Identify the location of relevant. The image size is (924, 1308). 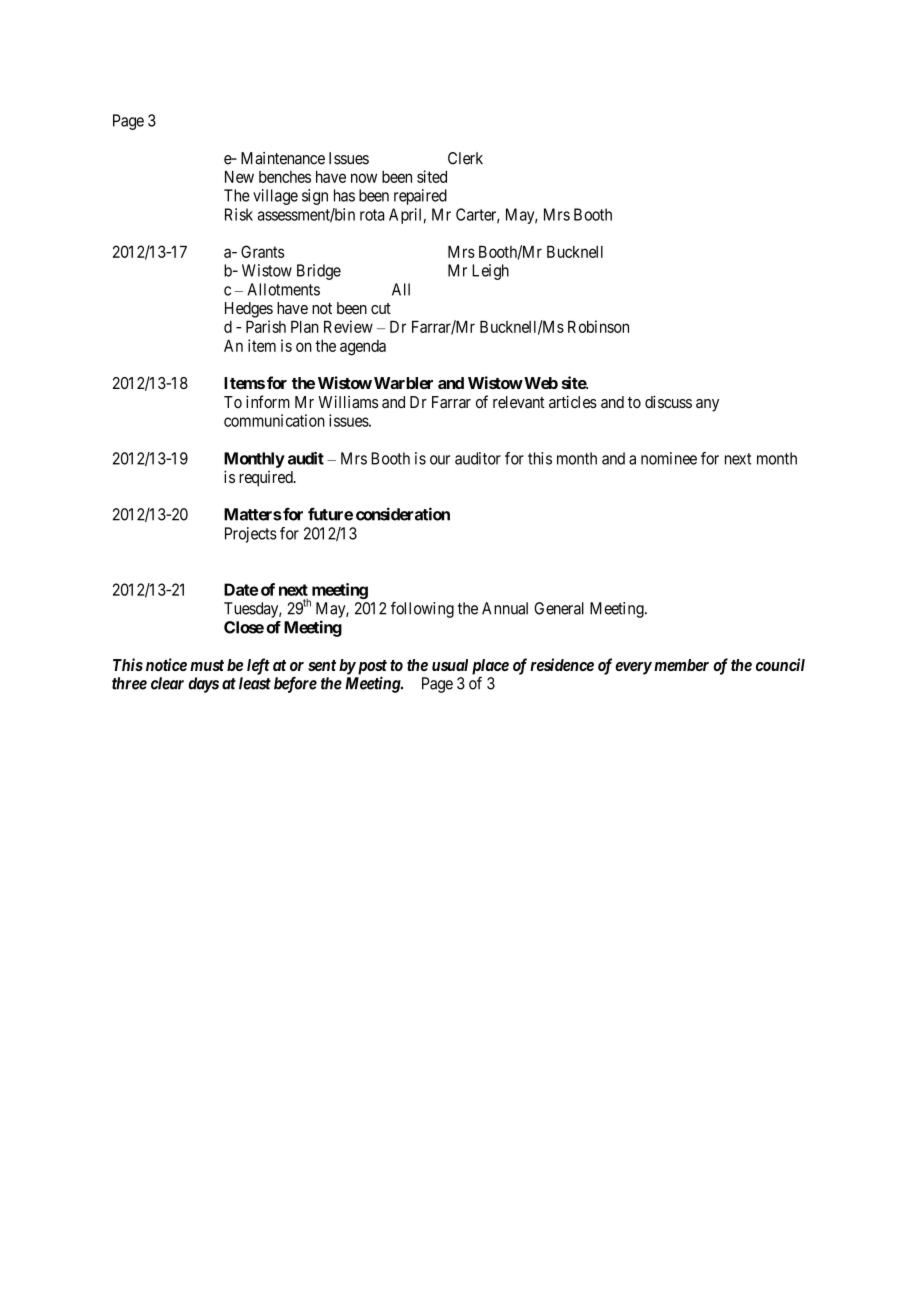
(519, 402).
